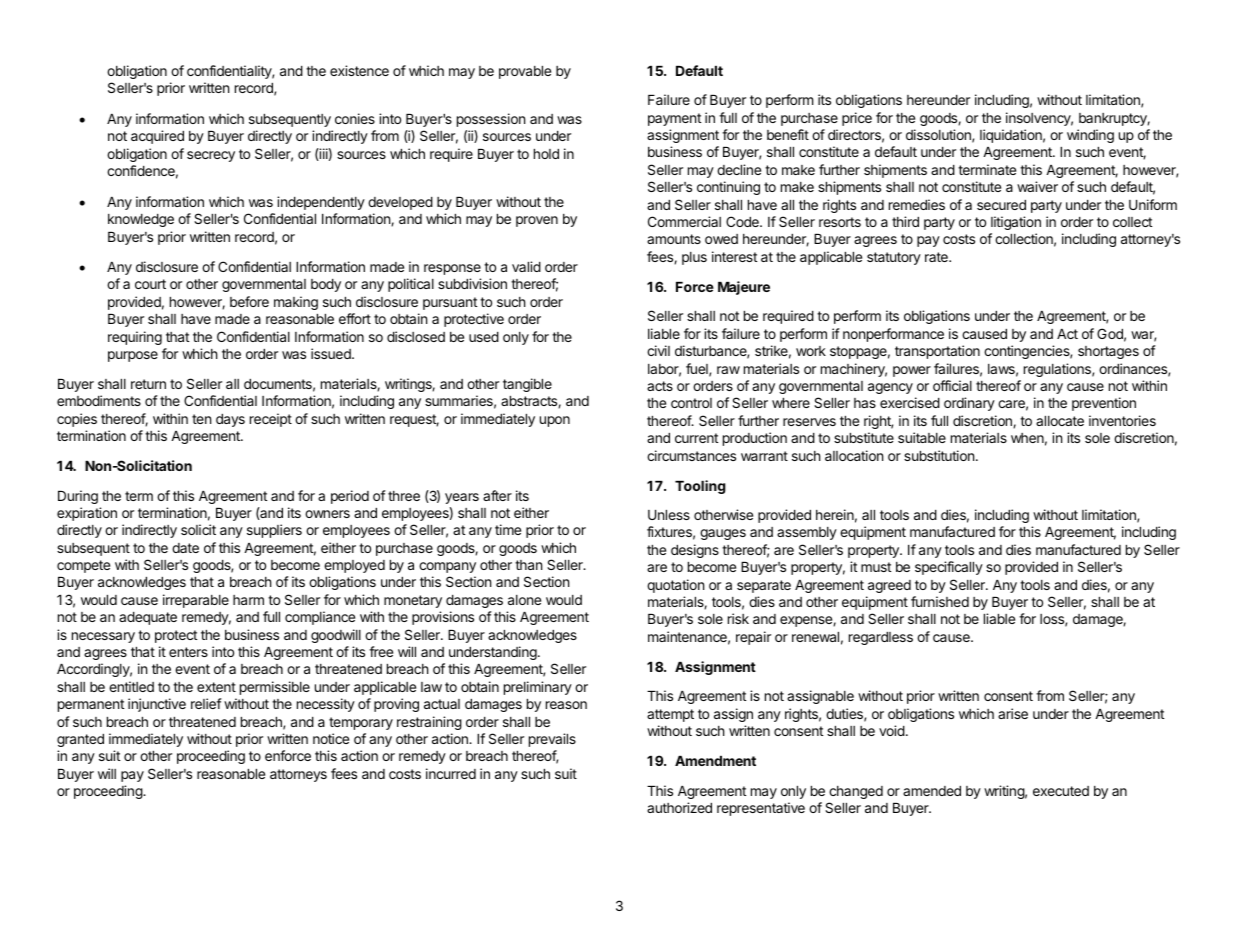 This page has height=952, width=1233. Describe the element at coordinates (230, 420) in the page. I see `days` at that location.
